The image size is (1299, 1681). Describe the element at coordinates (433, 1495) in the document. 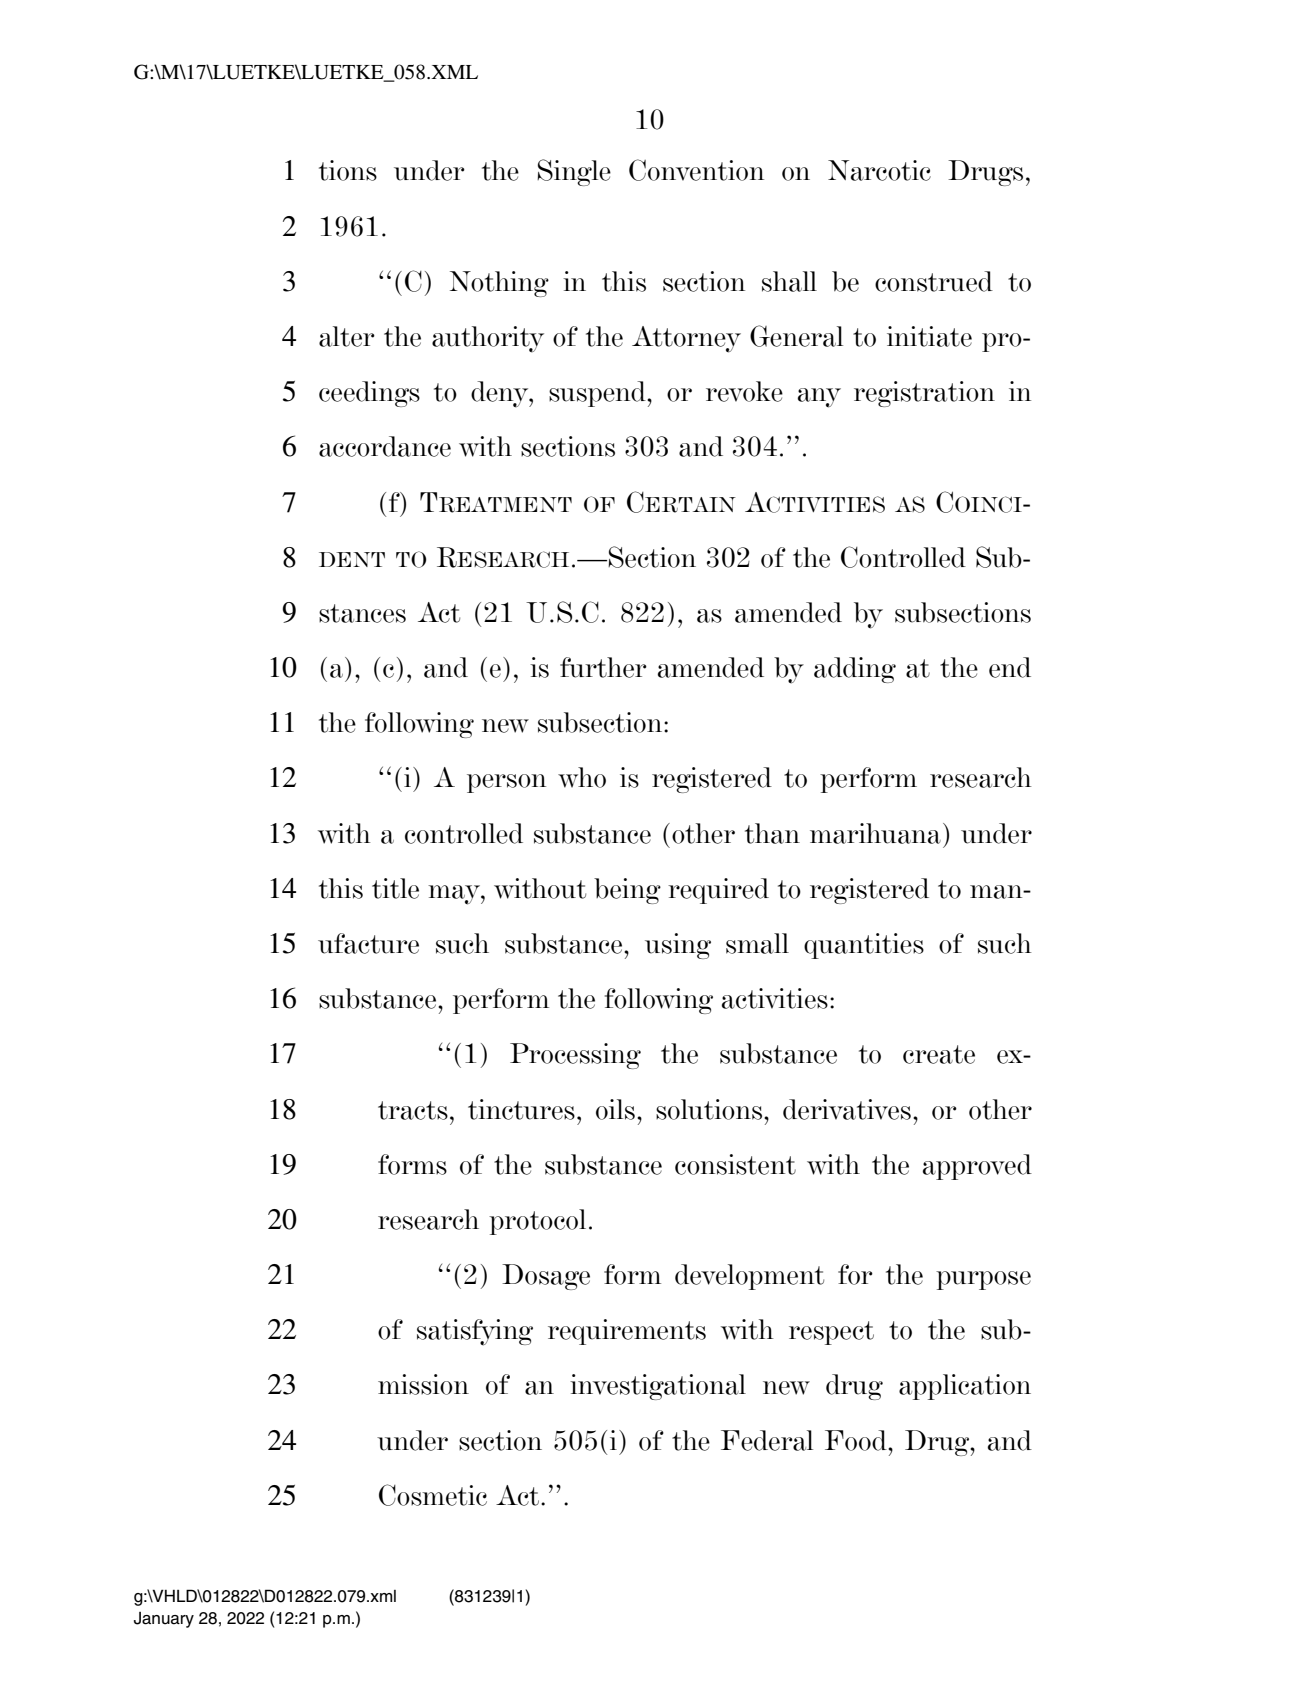

I see `Cosmetic` at that location.
